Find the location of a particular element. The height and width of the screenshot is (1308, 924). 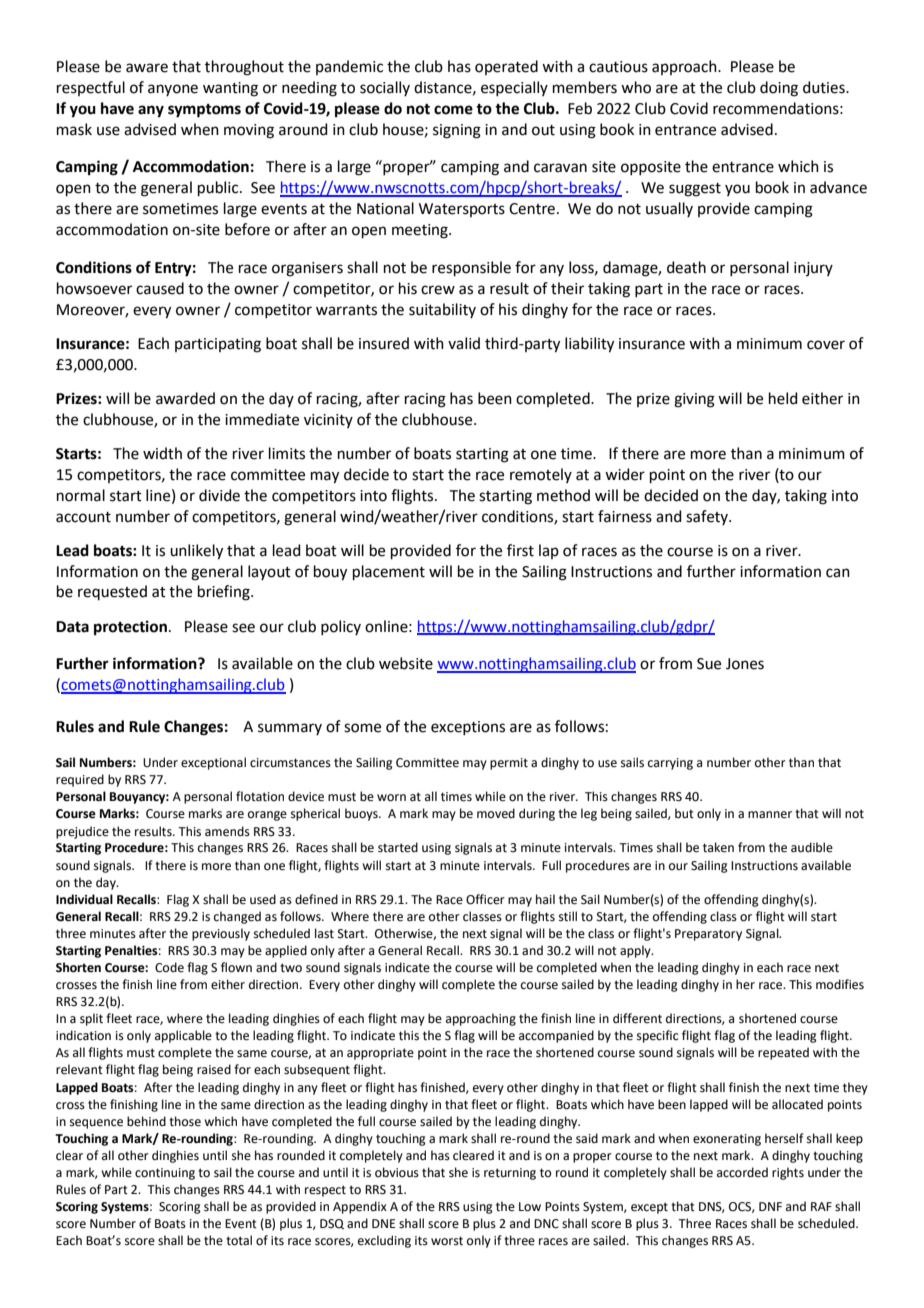

worst is located at coordinates (447, 1241).
